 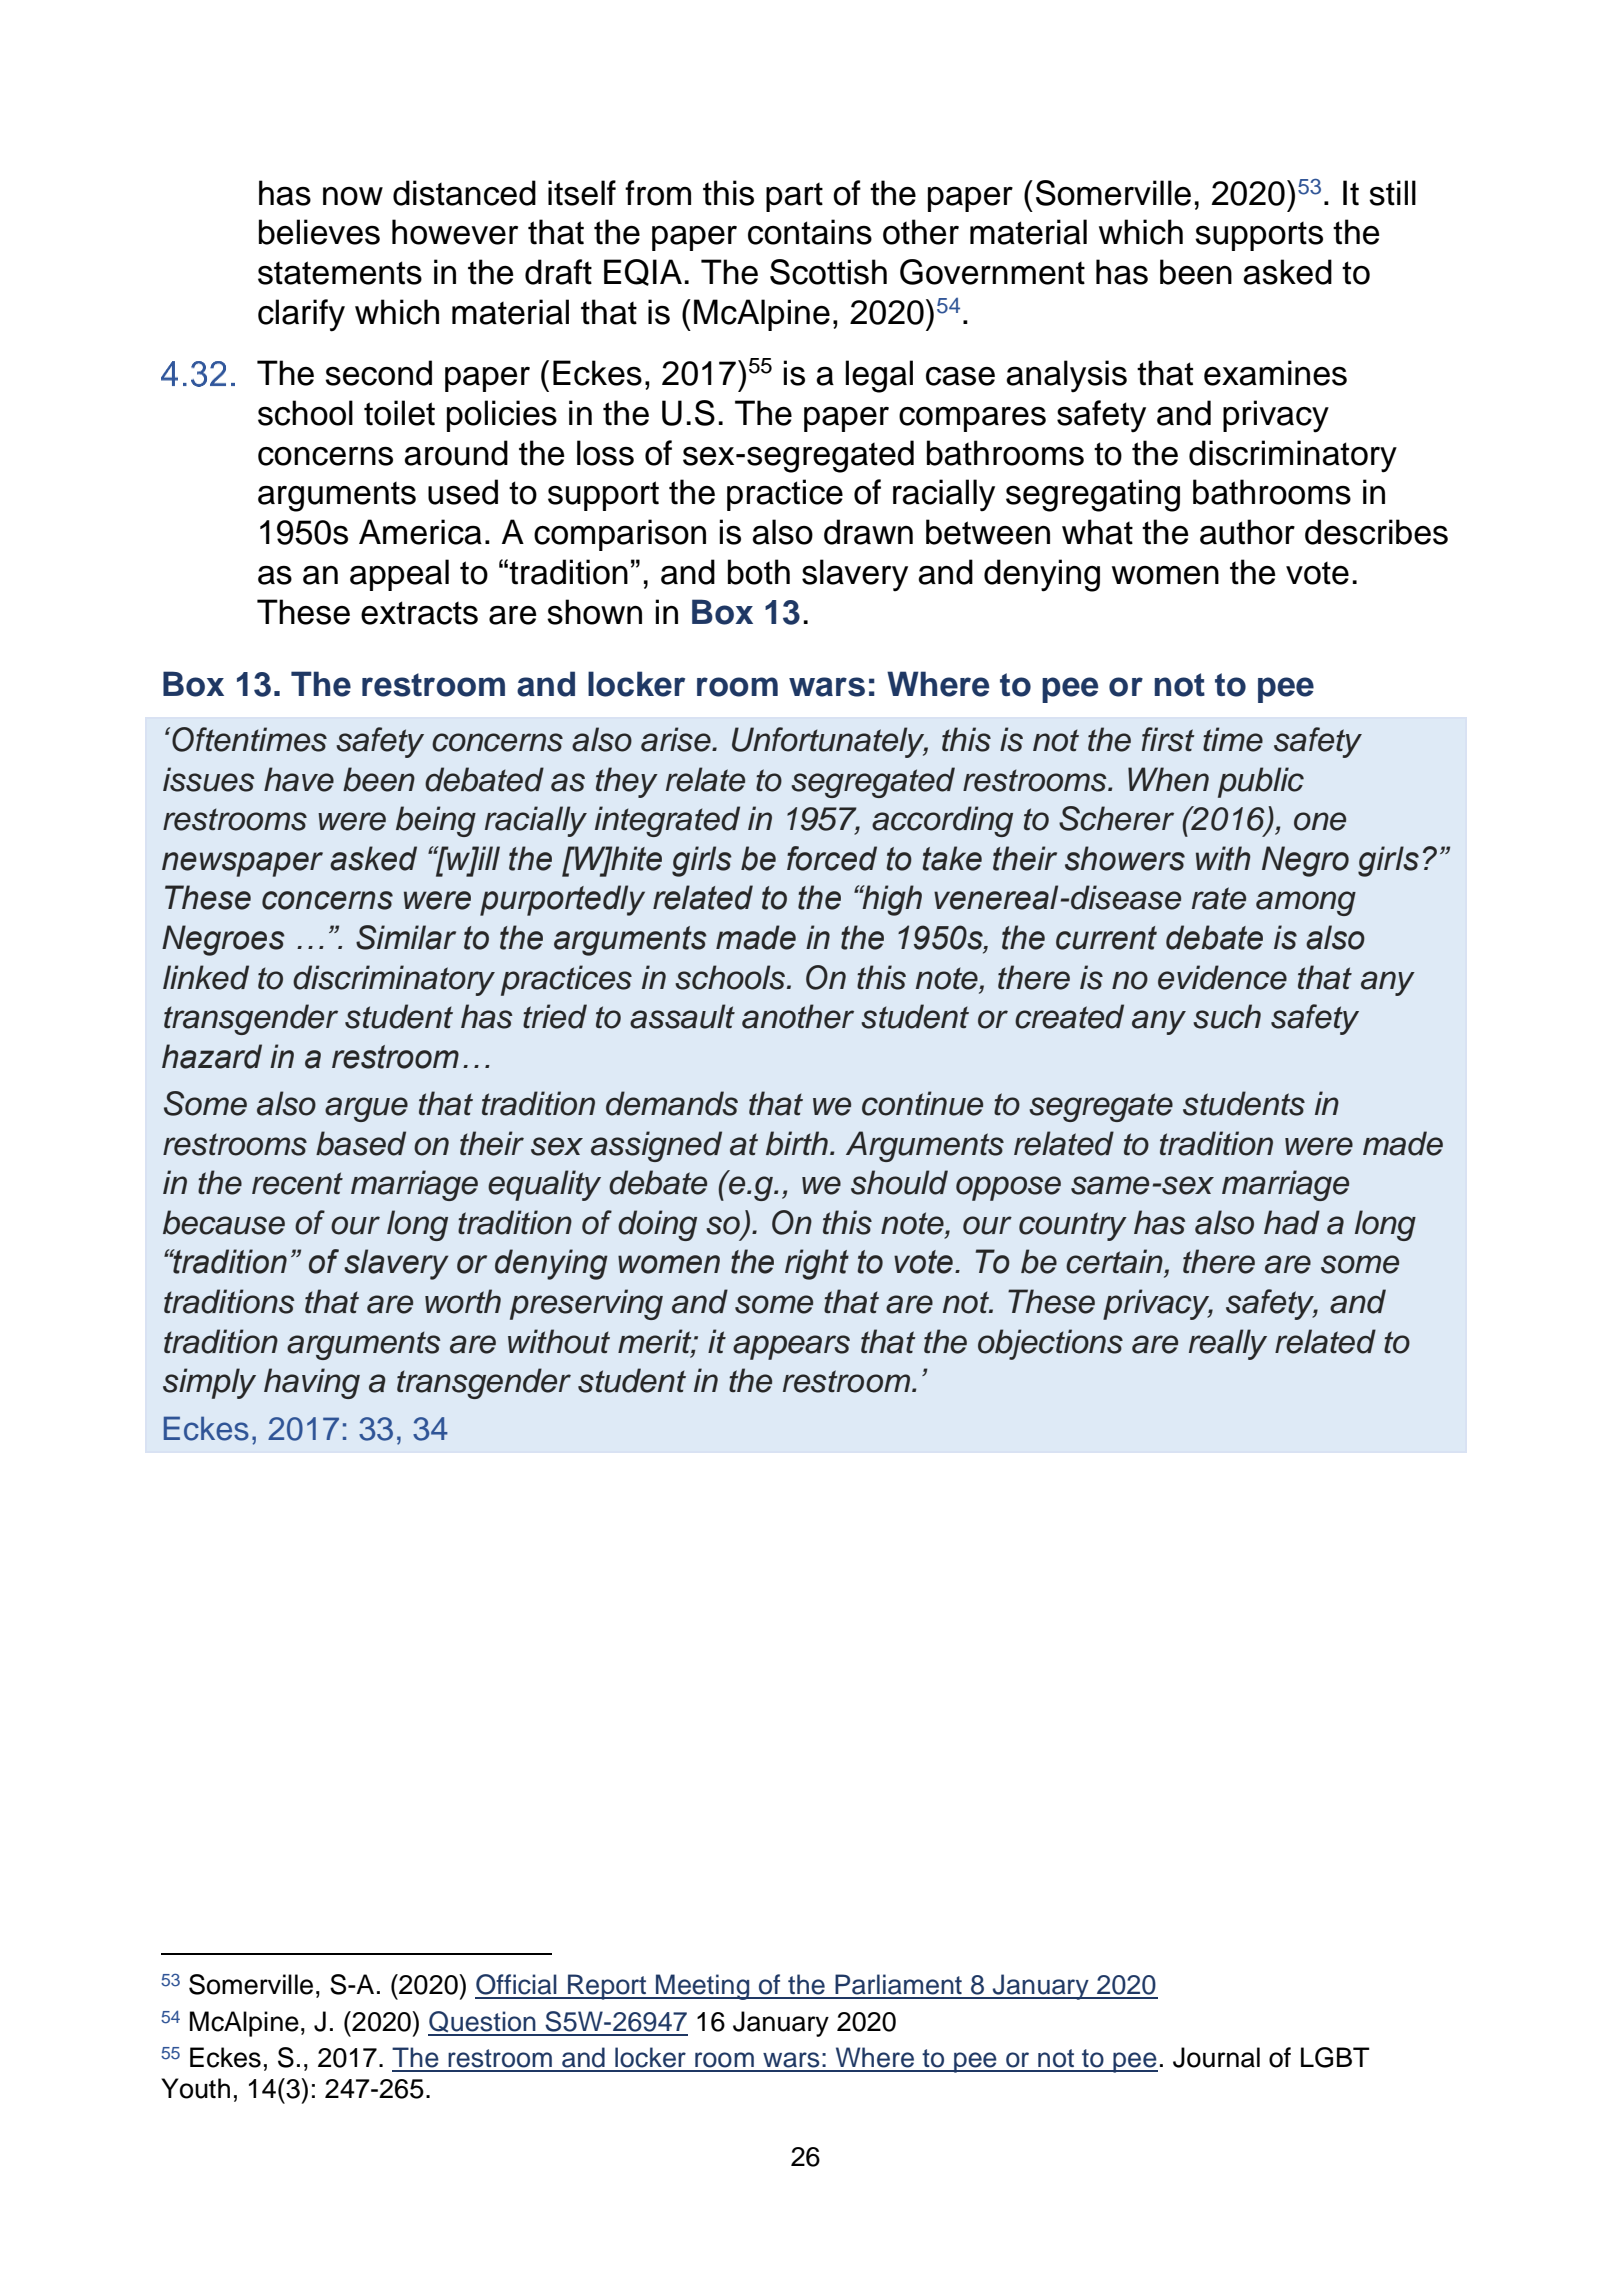 I want to click on one, so click(x=1320, y=821).
